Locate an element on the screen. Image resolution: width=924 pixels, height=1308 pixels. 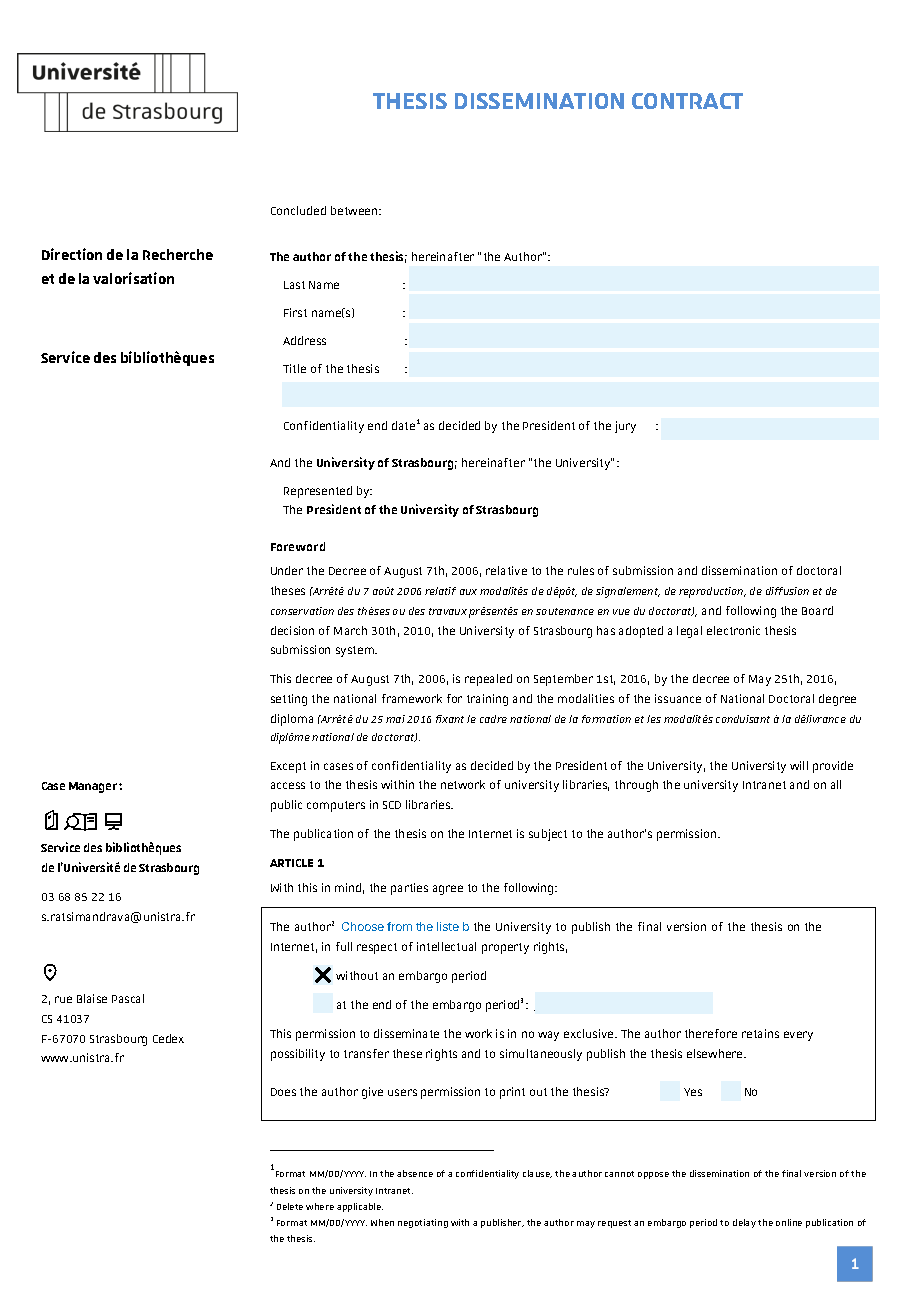
CONTRACT is located at coordinates (687, 101).
